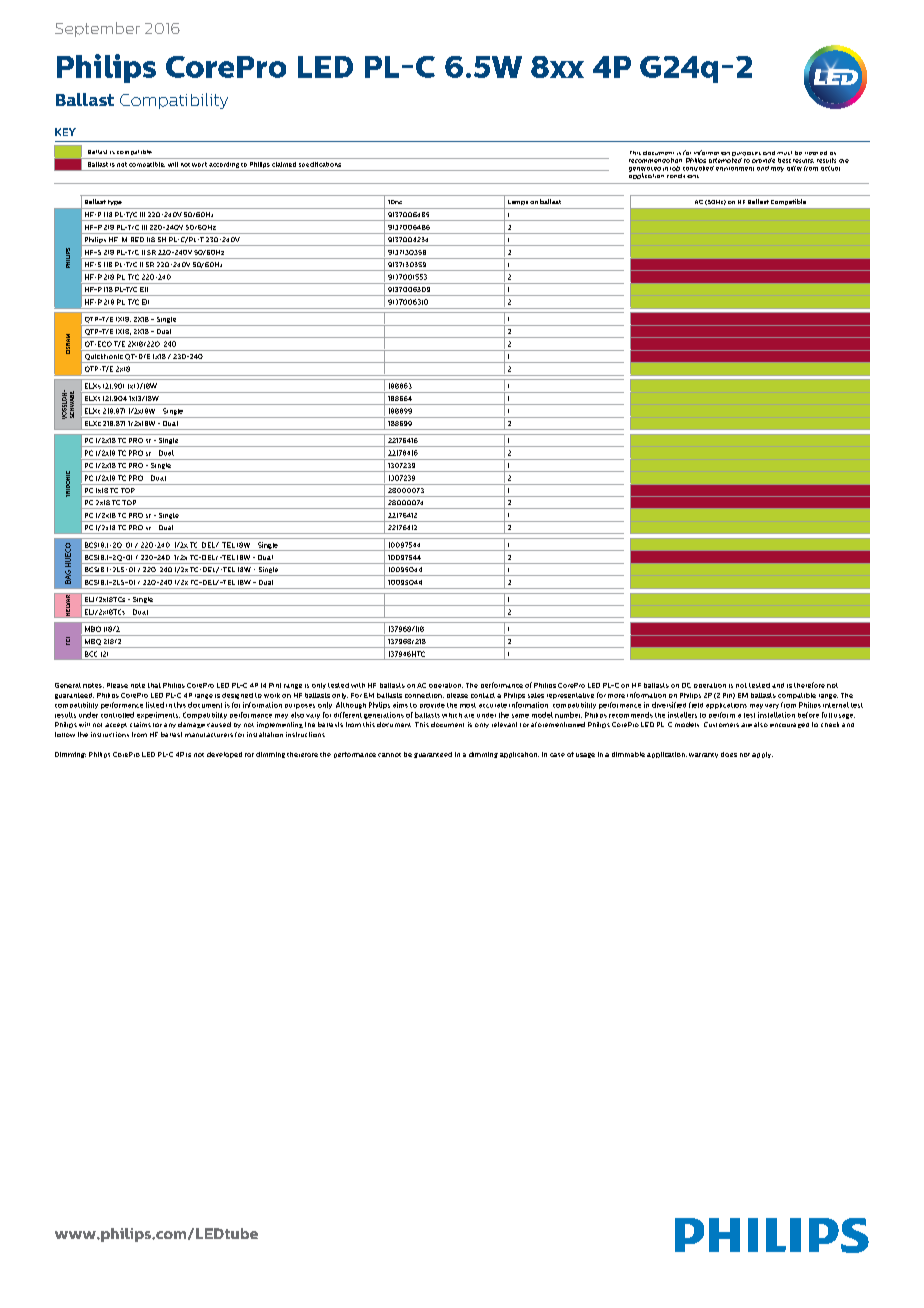 The width and height of the screenshot is (924, 1308). What do you see at coordinates (97, 29) in the screenshot?
I see `September` at bounding box center [97, 29].
